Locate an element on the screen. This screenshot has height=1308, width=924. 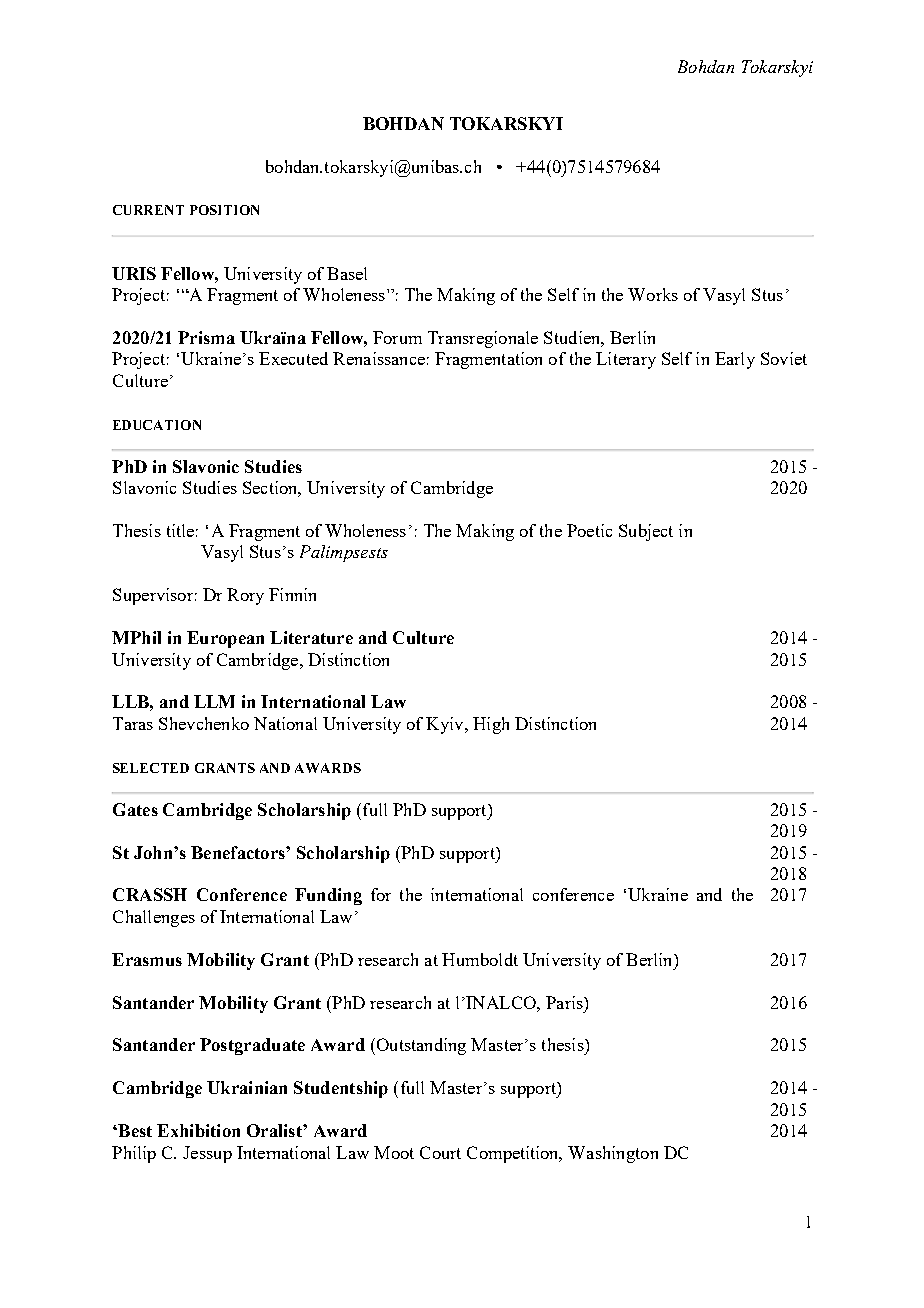
Kyiv is located at coordinates (446, 725).
